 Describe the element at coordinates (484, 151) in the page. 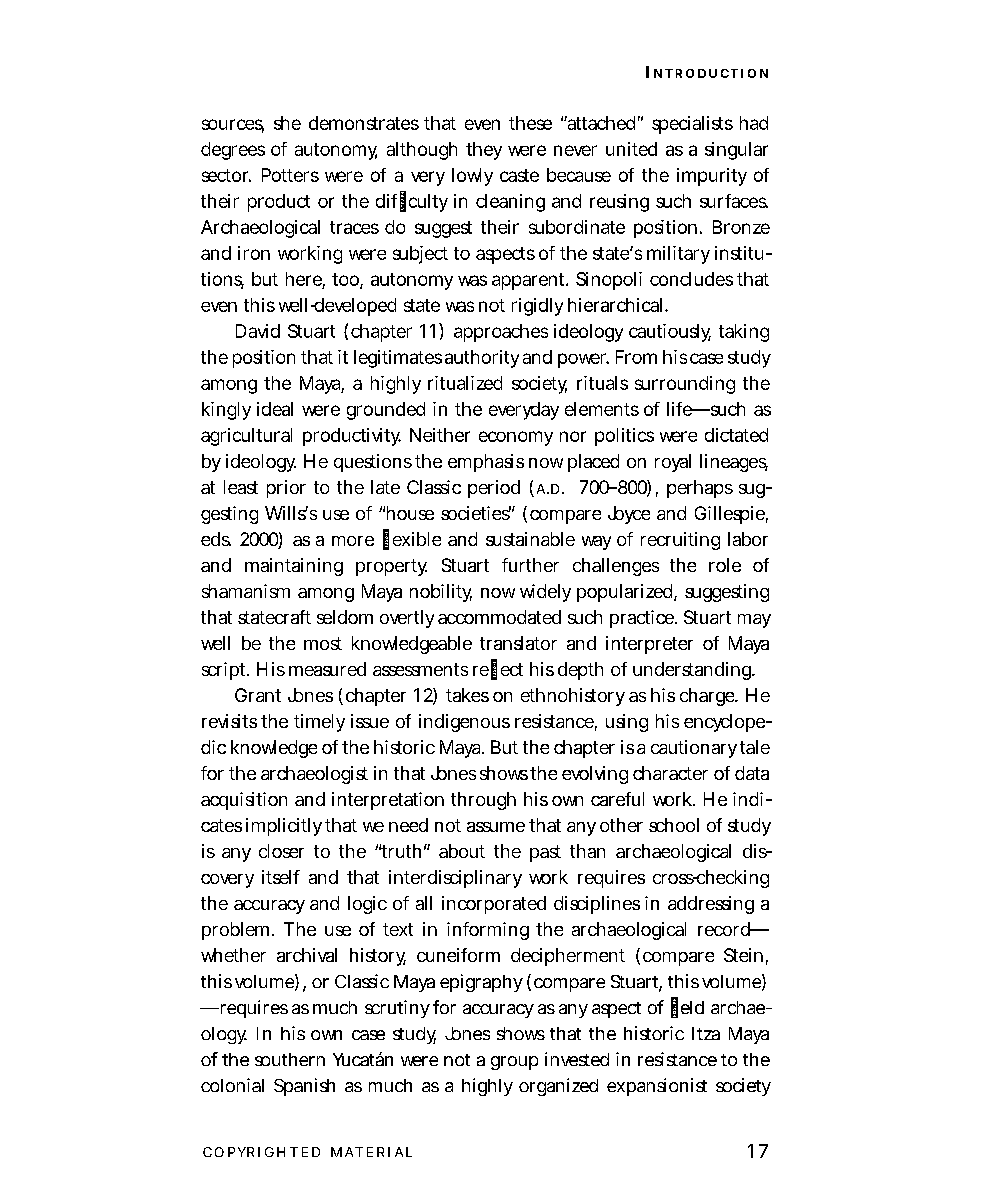

I see `they` at that location.
